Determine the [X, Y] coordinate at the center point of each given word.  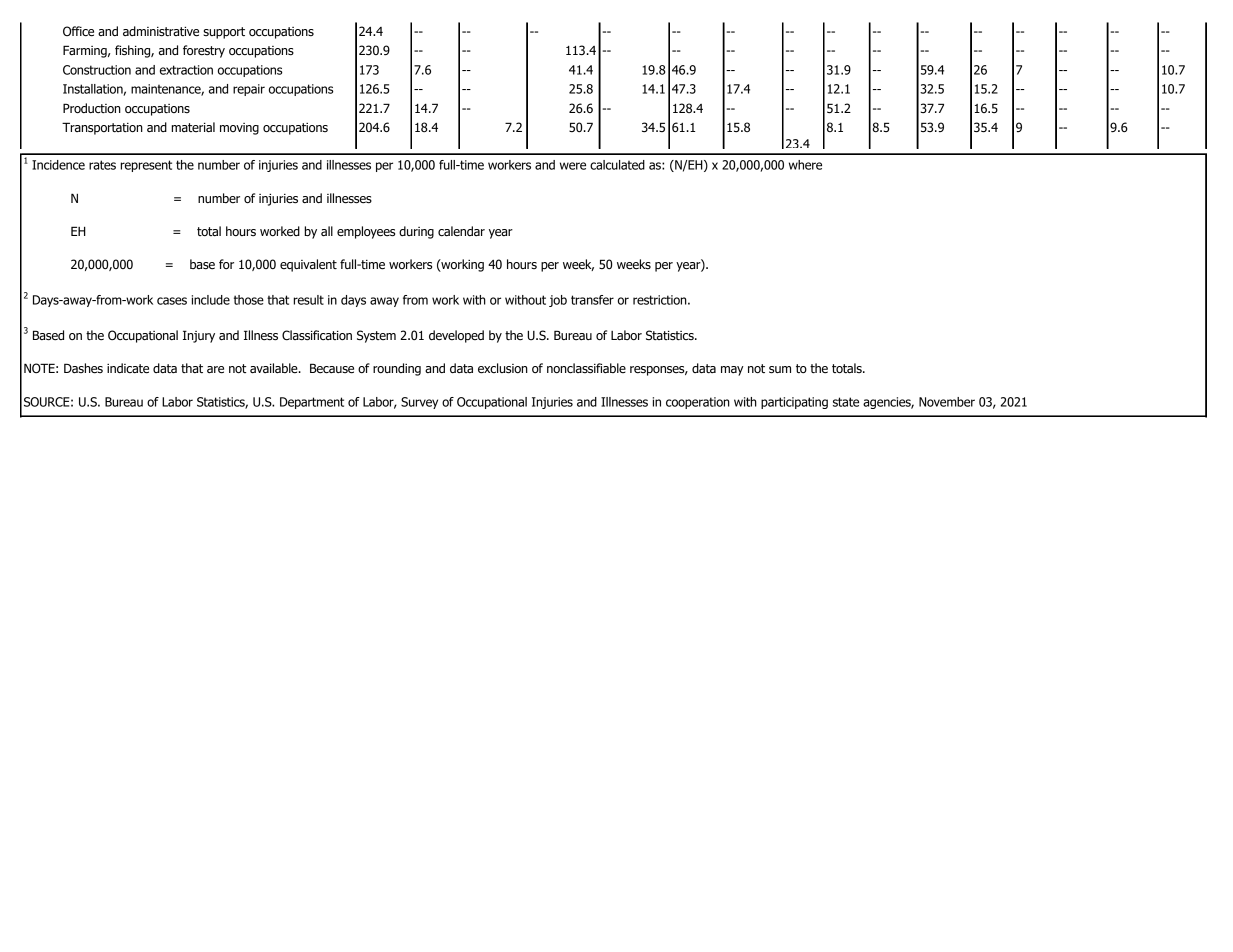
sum [780, 370]
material [193, 127]
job [558, 301]
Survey [419, 403]
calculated [617, 165]
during [416, 232]
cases [172, 301]
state [846, 402]
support [224, 33]
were [573, 166]
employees [366, 232]
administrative [161, 31]
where [805, 165]
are [215, 370]
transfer [592, 300]
